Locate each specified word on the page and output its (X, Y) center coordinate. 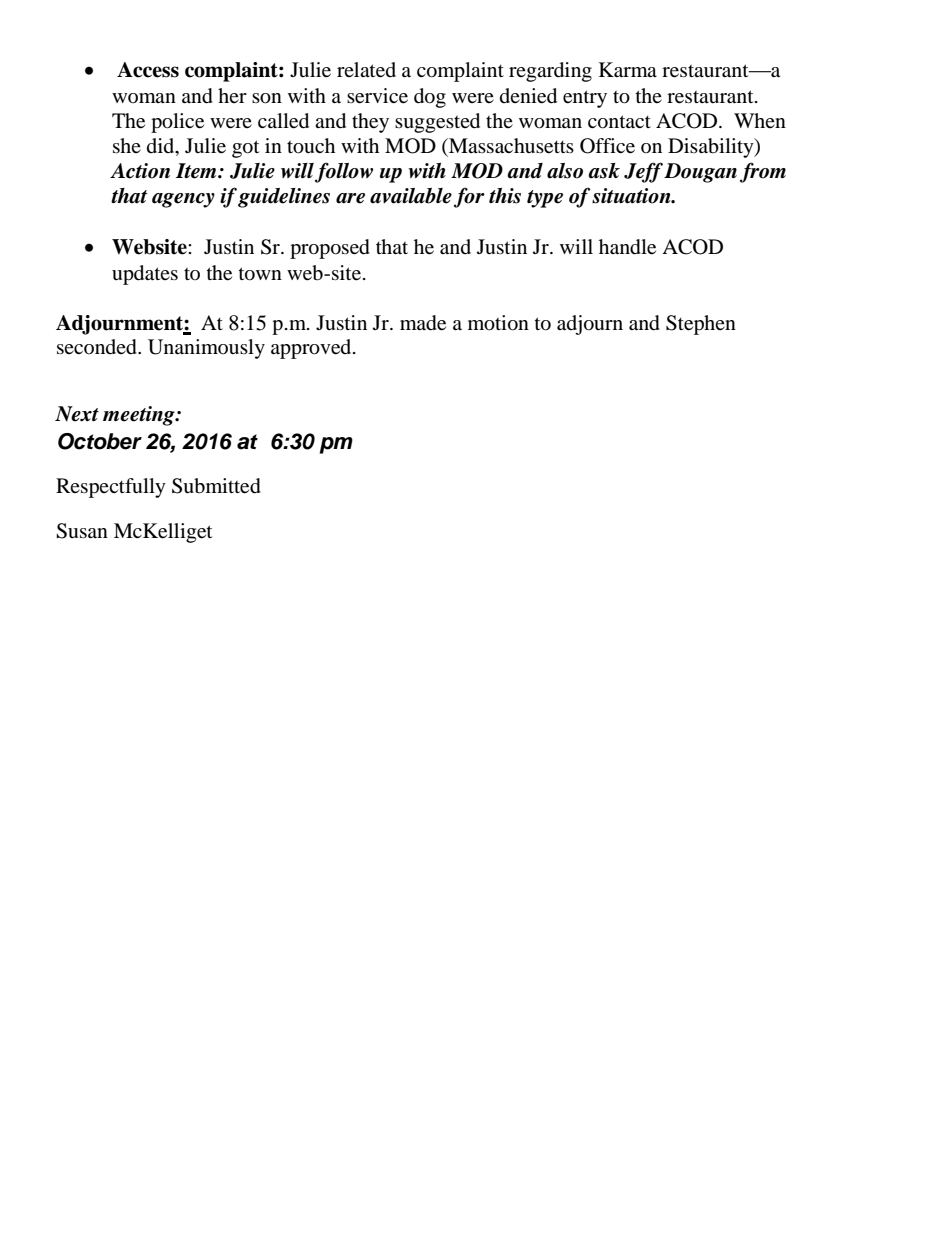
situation (632, 196)
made (423, 323)
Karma (628, 70)
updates (145, 275)
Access (148, 70)
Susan (82, 531)
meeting (140, 416)
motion (498, 323)
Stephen (701, 325)
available (411, 196)
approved (312, 349)
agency (183, 200)
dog (430, 98)
